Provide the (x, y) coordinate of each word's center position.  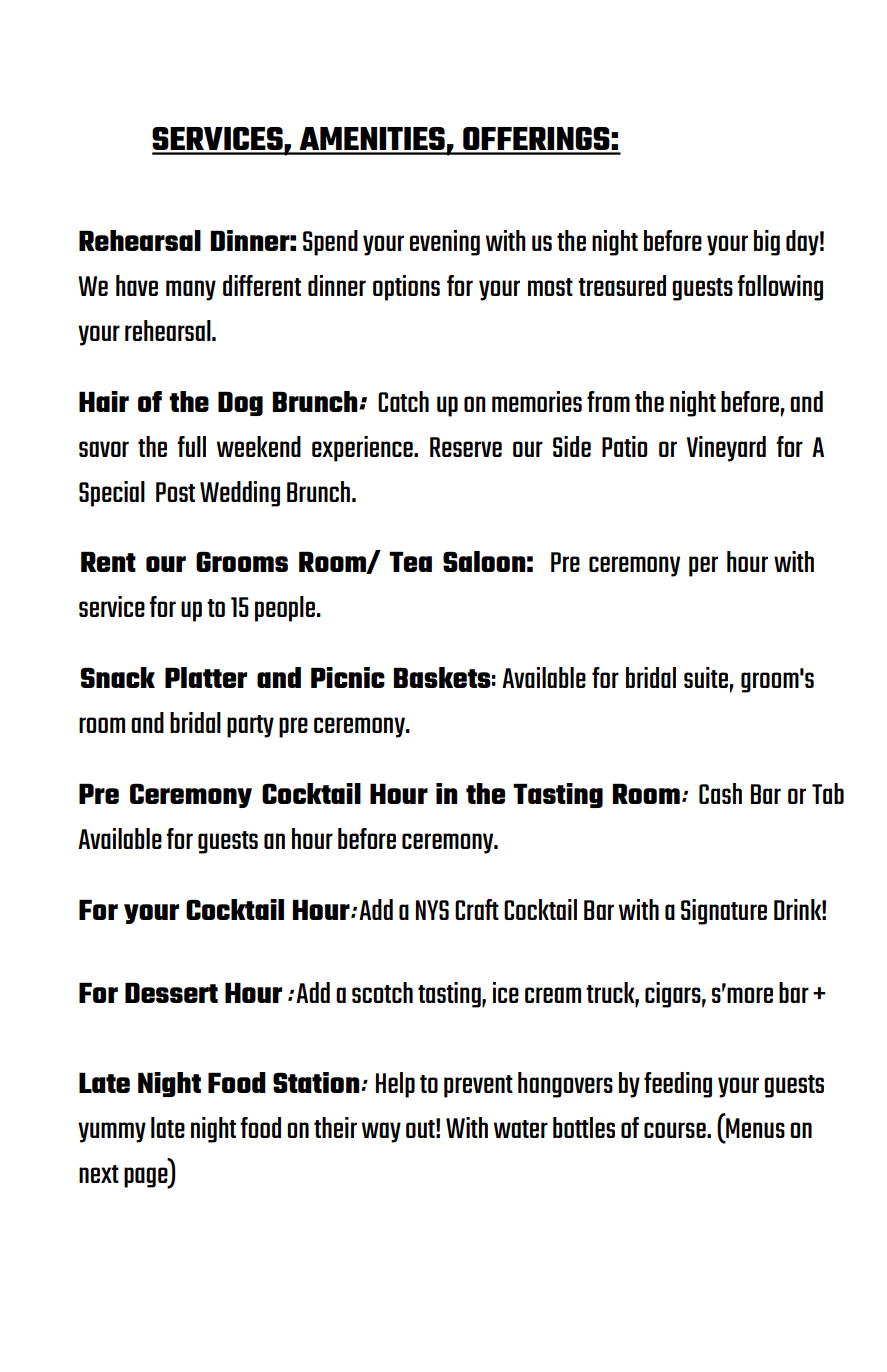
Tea (410, 562)
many (191, 290)
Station (317, 1082)
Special (112, 494)
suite (706, 677)
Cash (720, 793)
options (406, 288)
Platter (206, 677)
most (550, 287)
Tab (828, 793)
